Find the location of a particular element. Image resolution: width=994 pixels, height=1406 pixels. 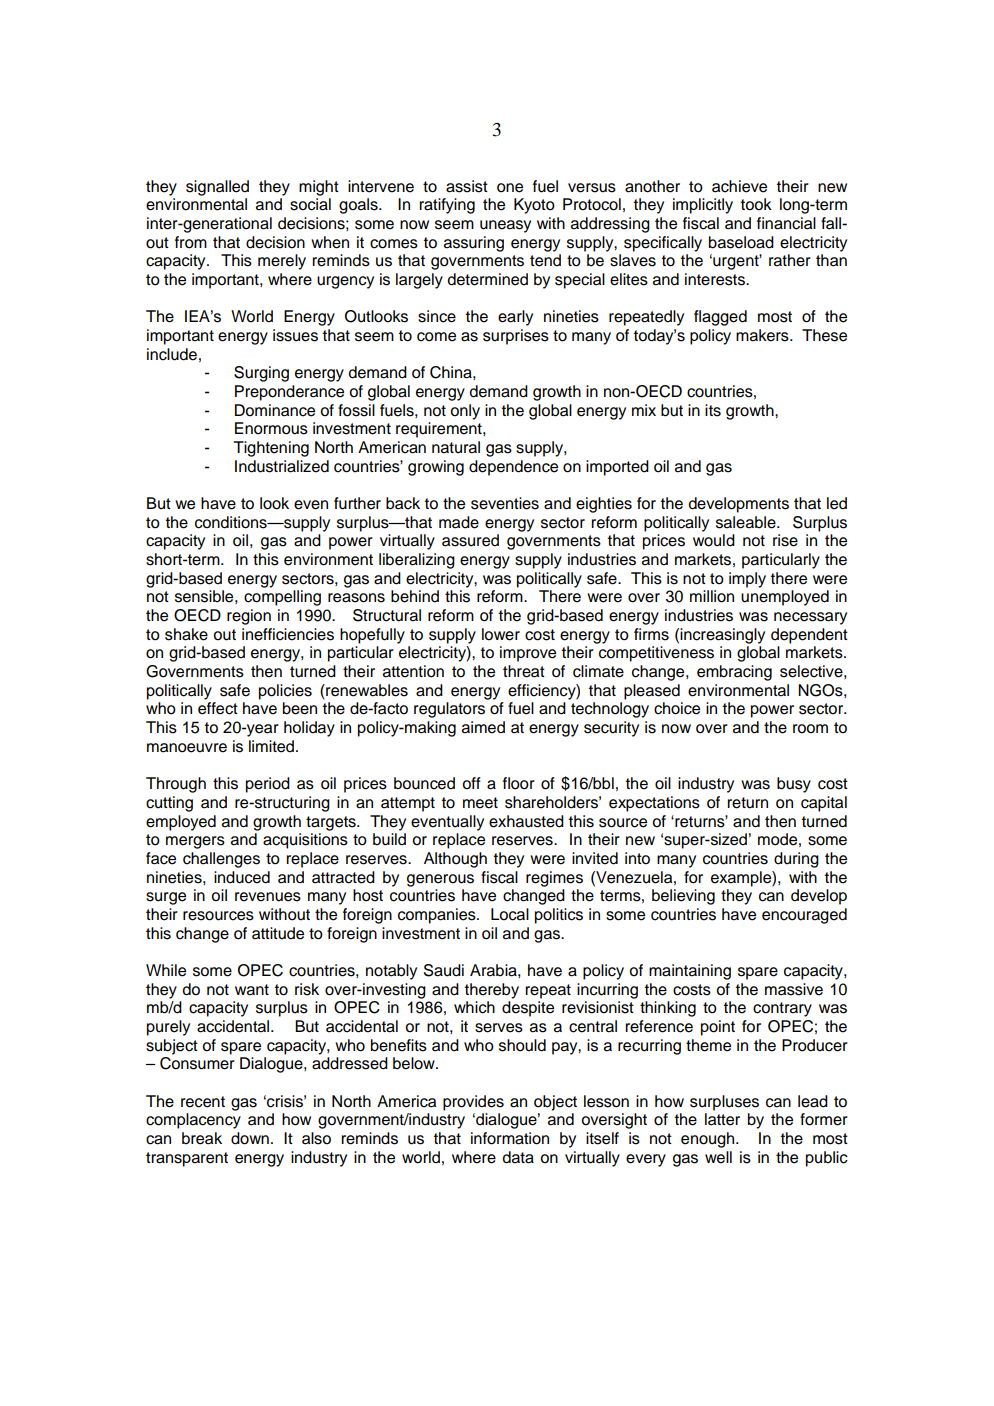

saleable is located at coordinates (747, 522).
